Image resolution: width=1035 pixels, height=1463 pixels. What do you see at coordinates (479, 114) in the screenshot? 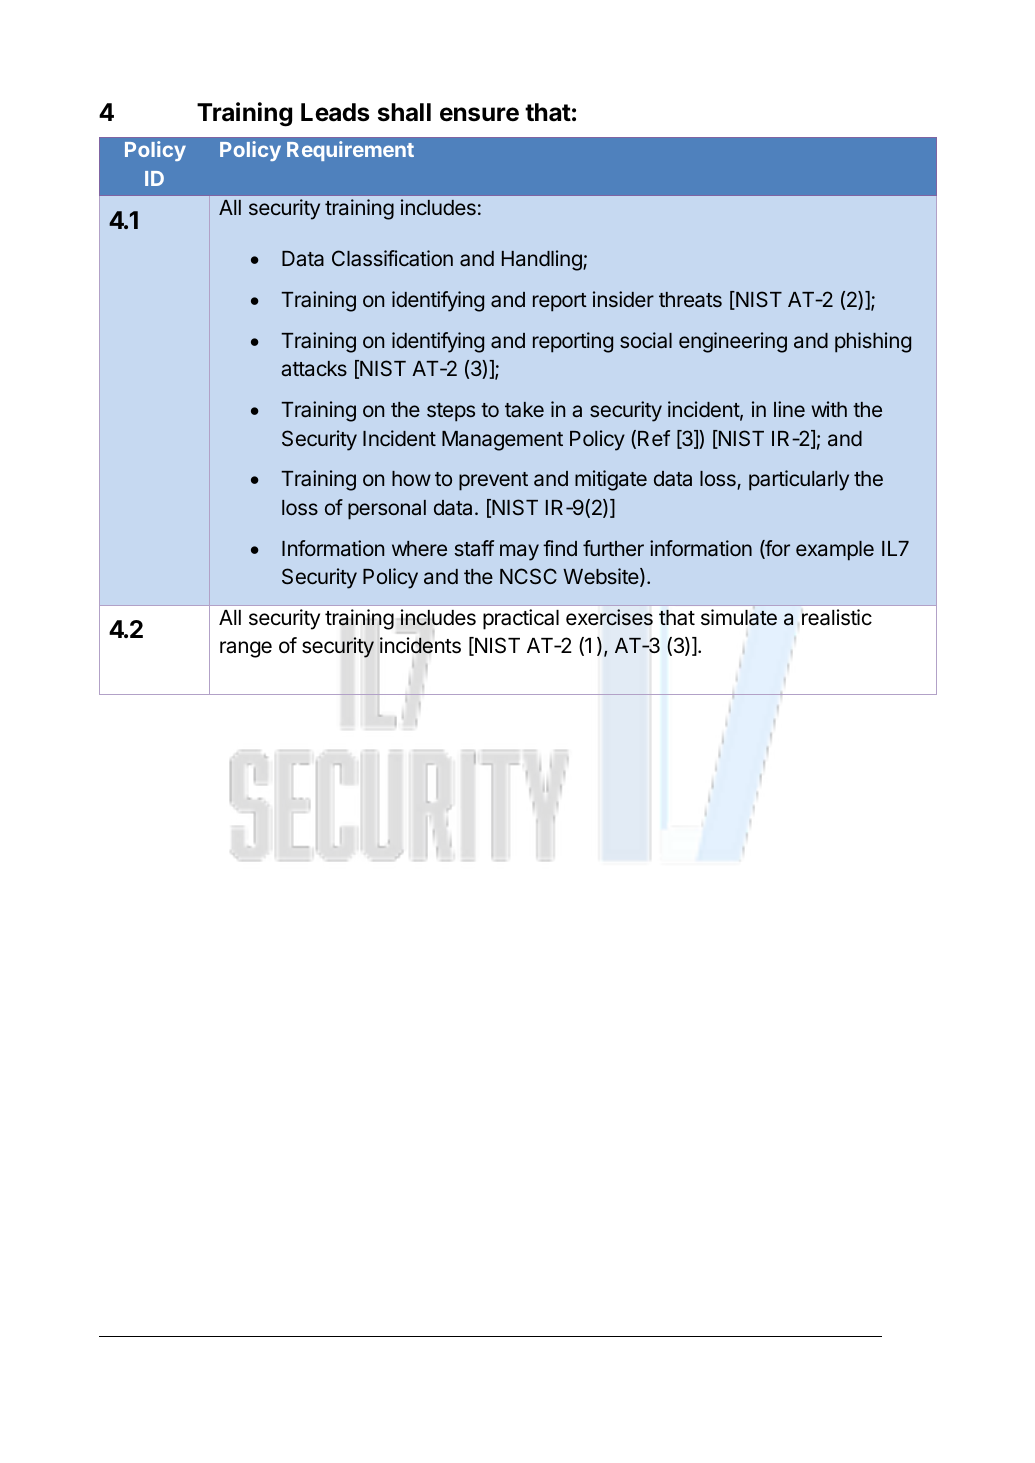
I see `ensure` at bounding box center [479, 114].
